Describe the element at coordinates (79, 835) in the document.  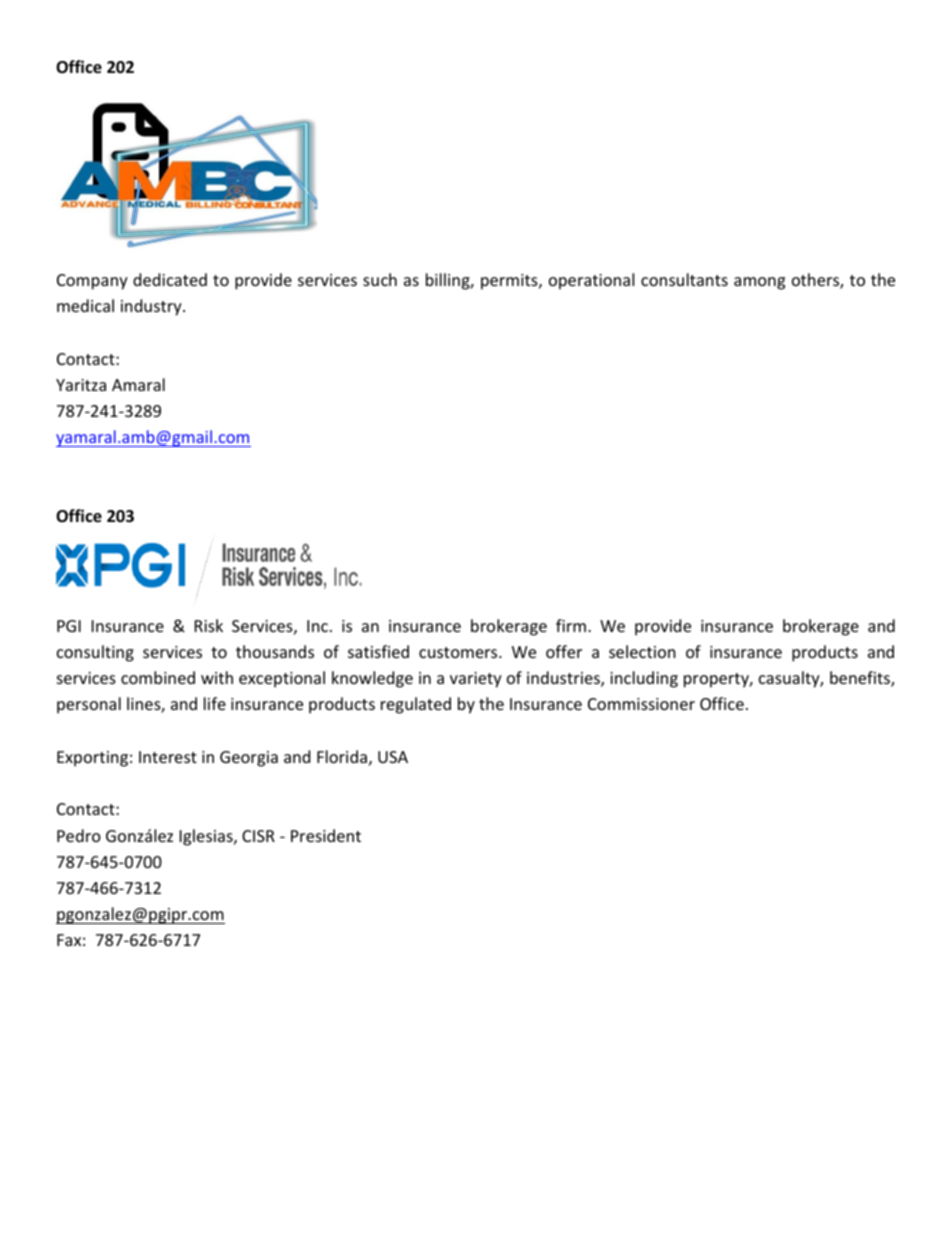
I see `Pedro` at that location.
